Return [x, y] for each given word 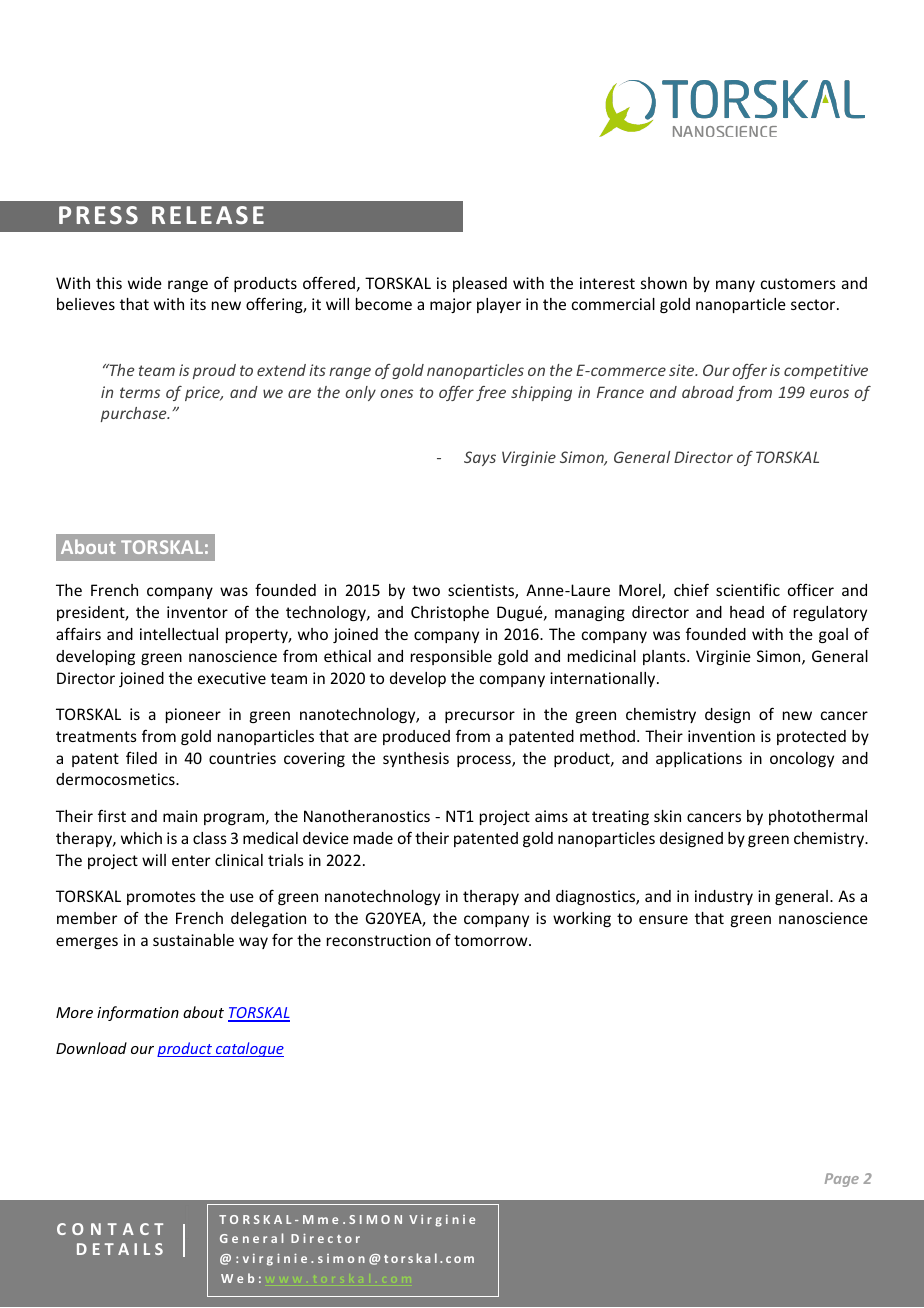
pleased [480, 284]
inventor [197, 612]
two [426, 590]
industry [724, 897]
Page [842, 1180]
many [735, 286]
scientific [748, 590]
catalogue [248, 1049]
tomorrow [492, 940]
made [373, 838]
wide [145, 283]
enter [191, 860]
